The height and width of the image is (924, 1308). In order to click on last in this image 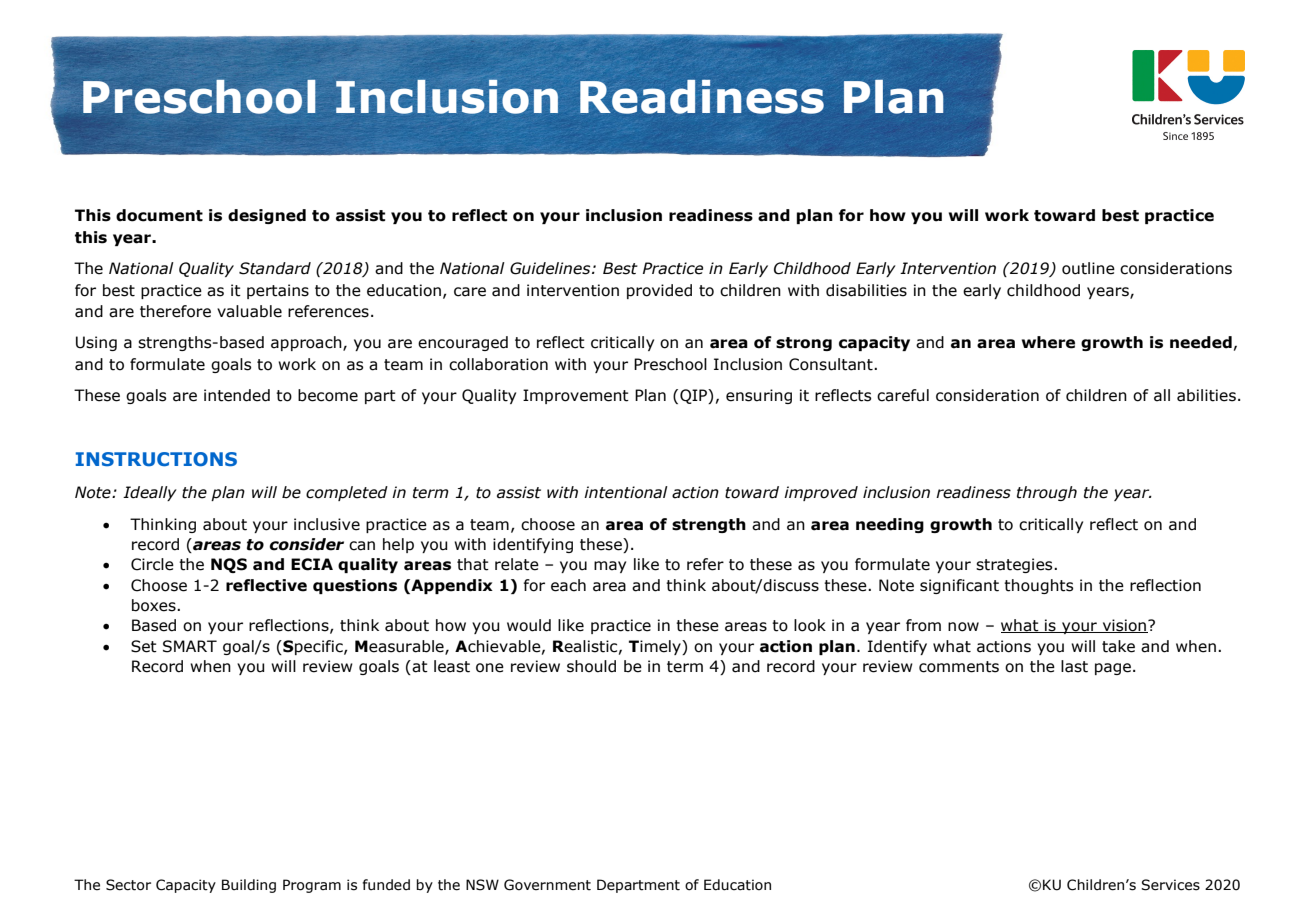, I will do `click(1074, 666)`.
